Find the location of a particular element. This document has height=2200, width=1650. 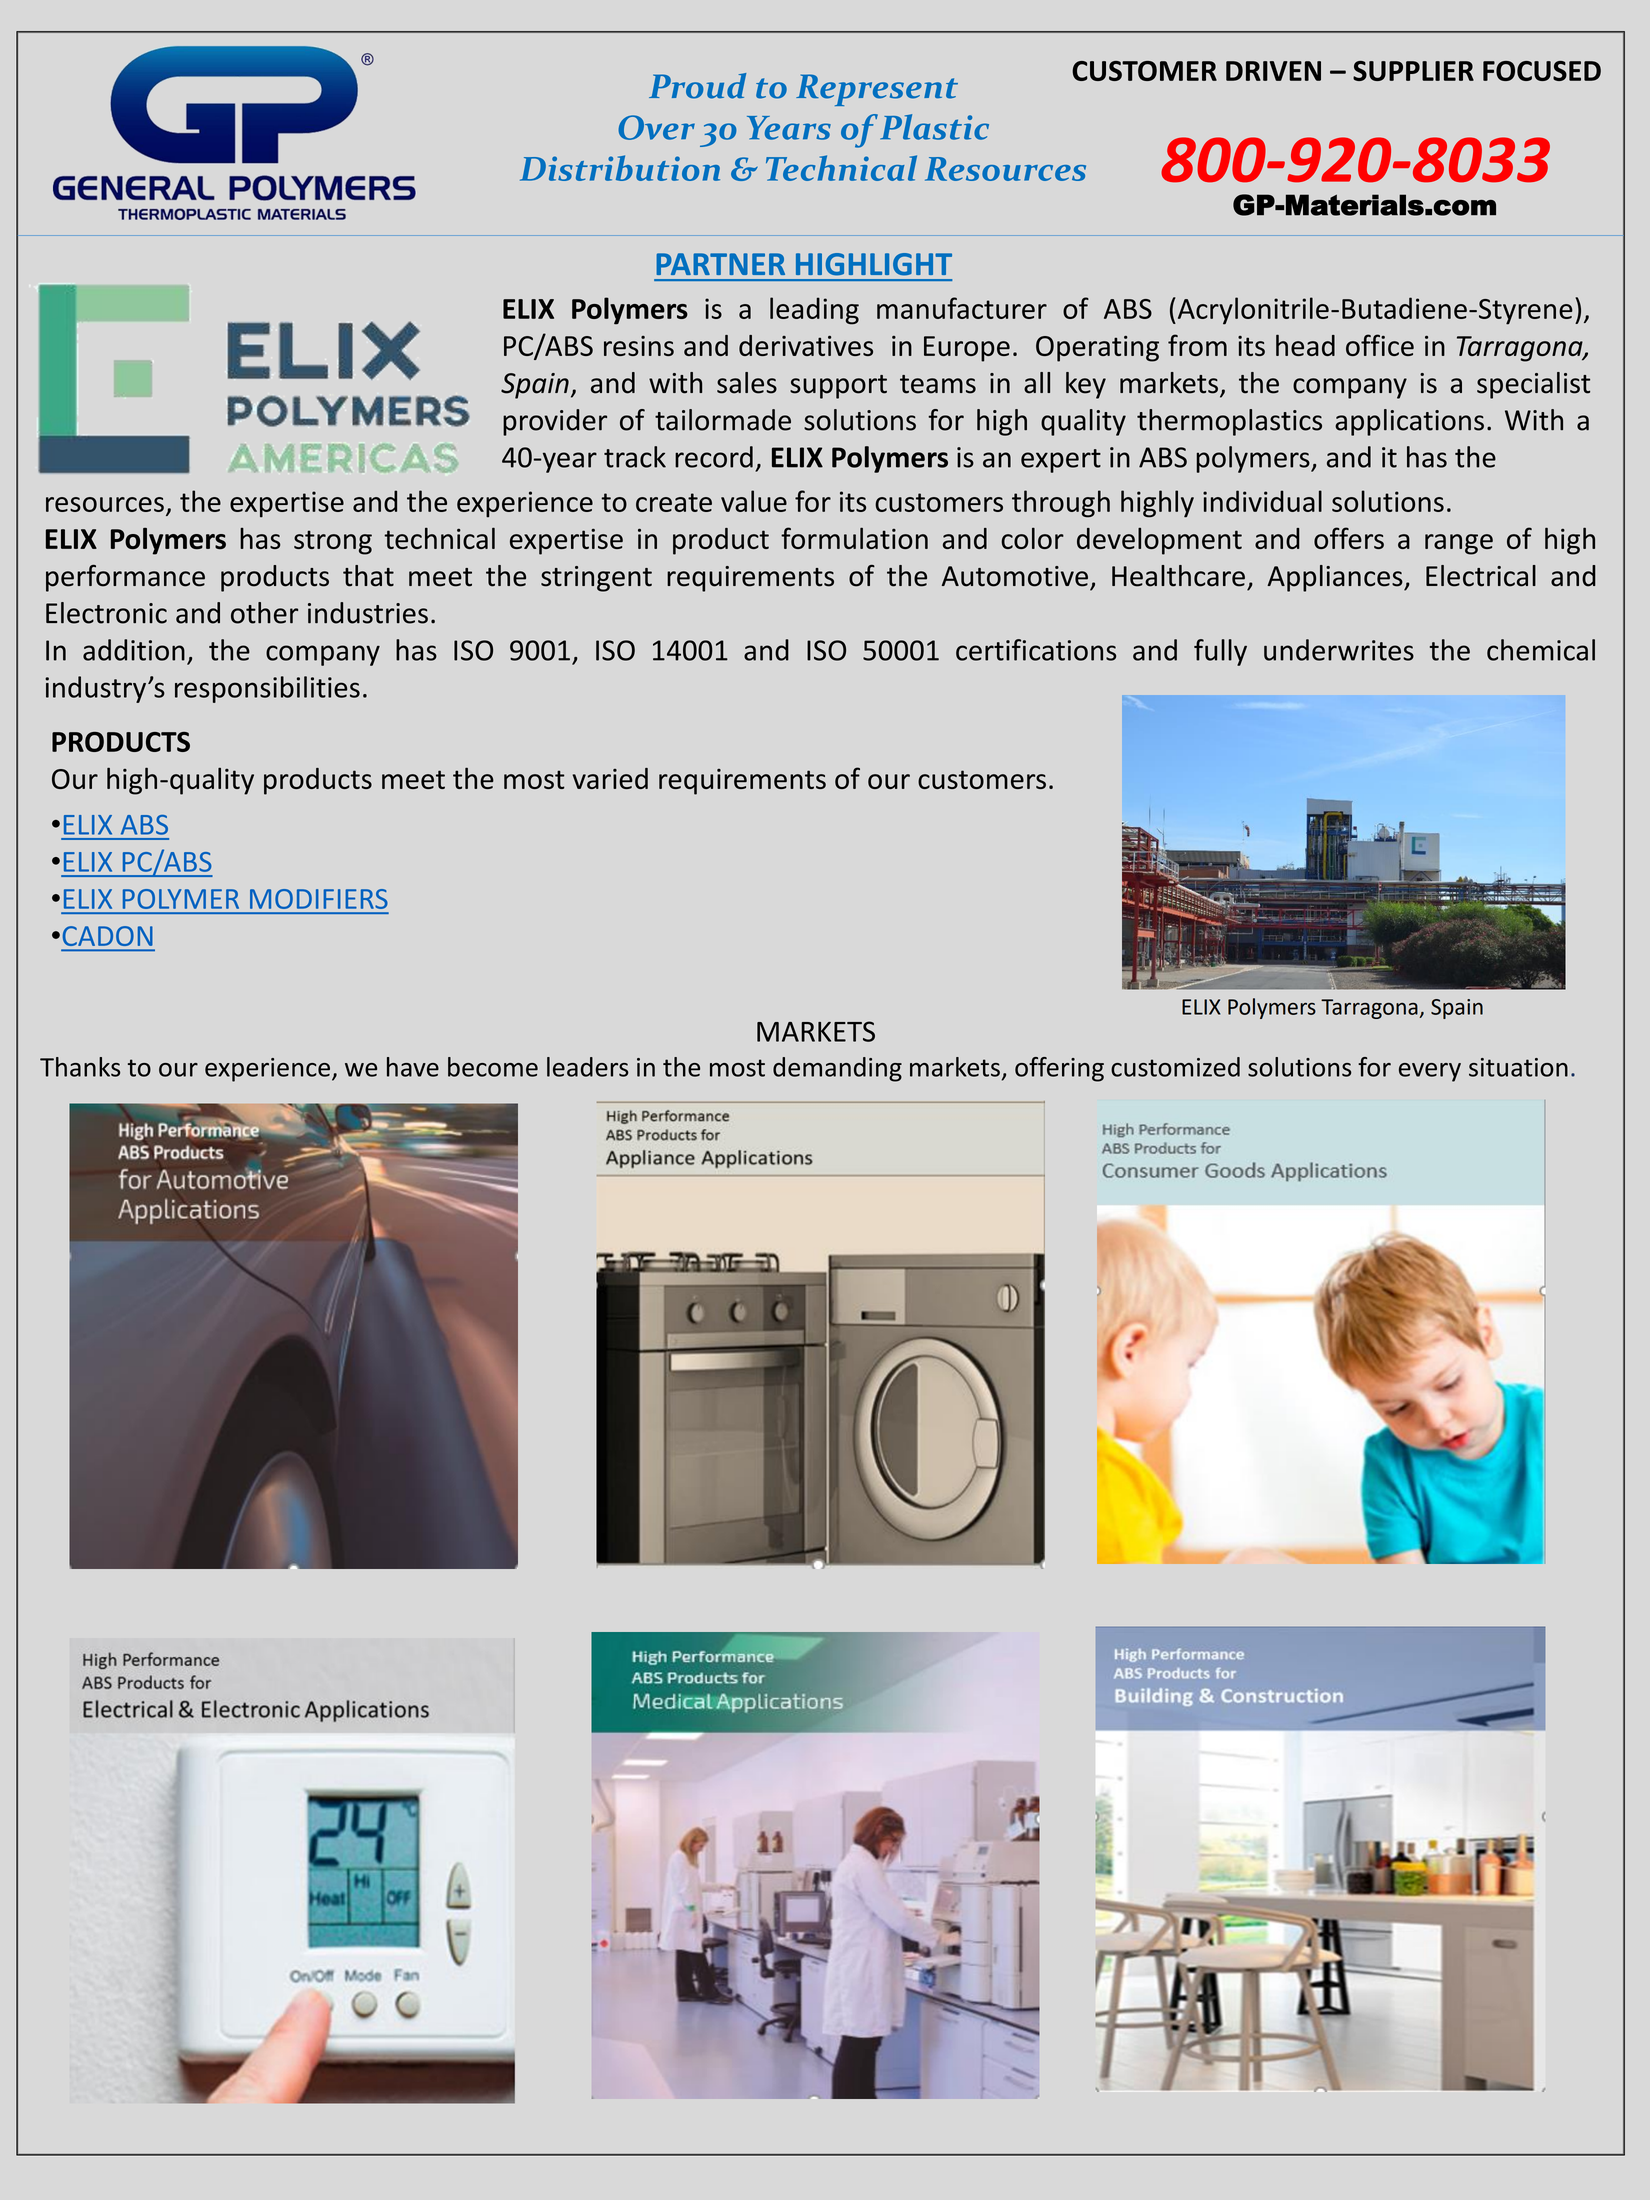

support is located at coordinates (838, 387).
